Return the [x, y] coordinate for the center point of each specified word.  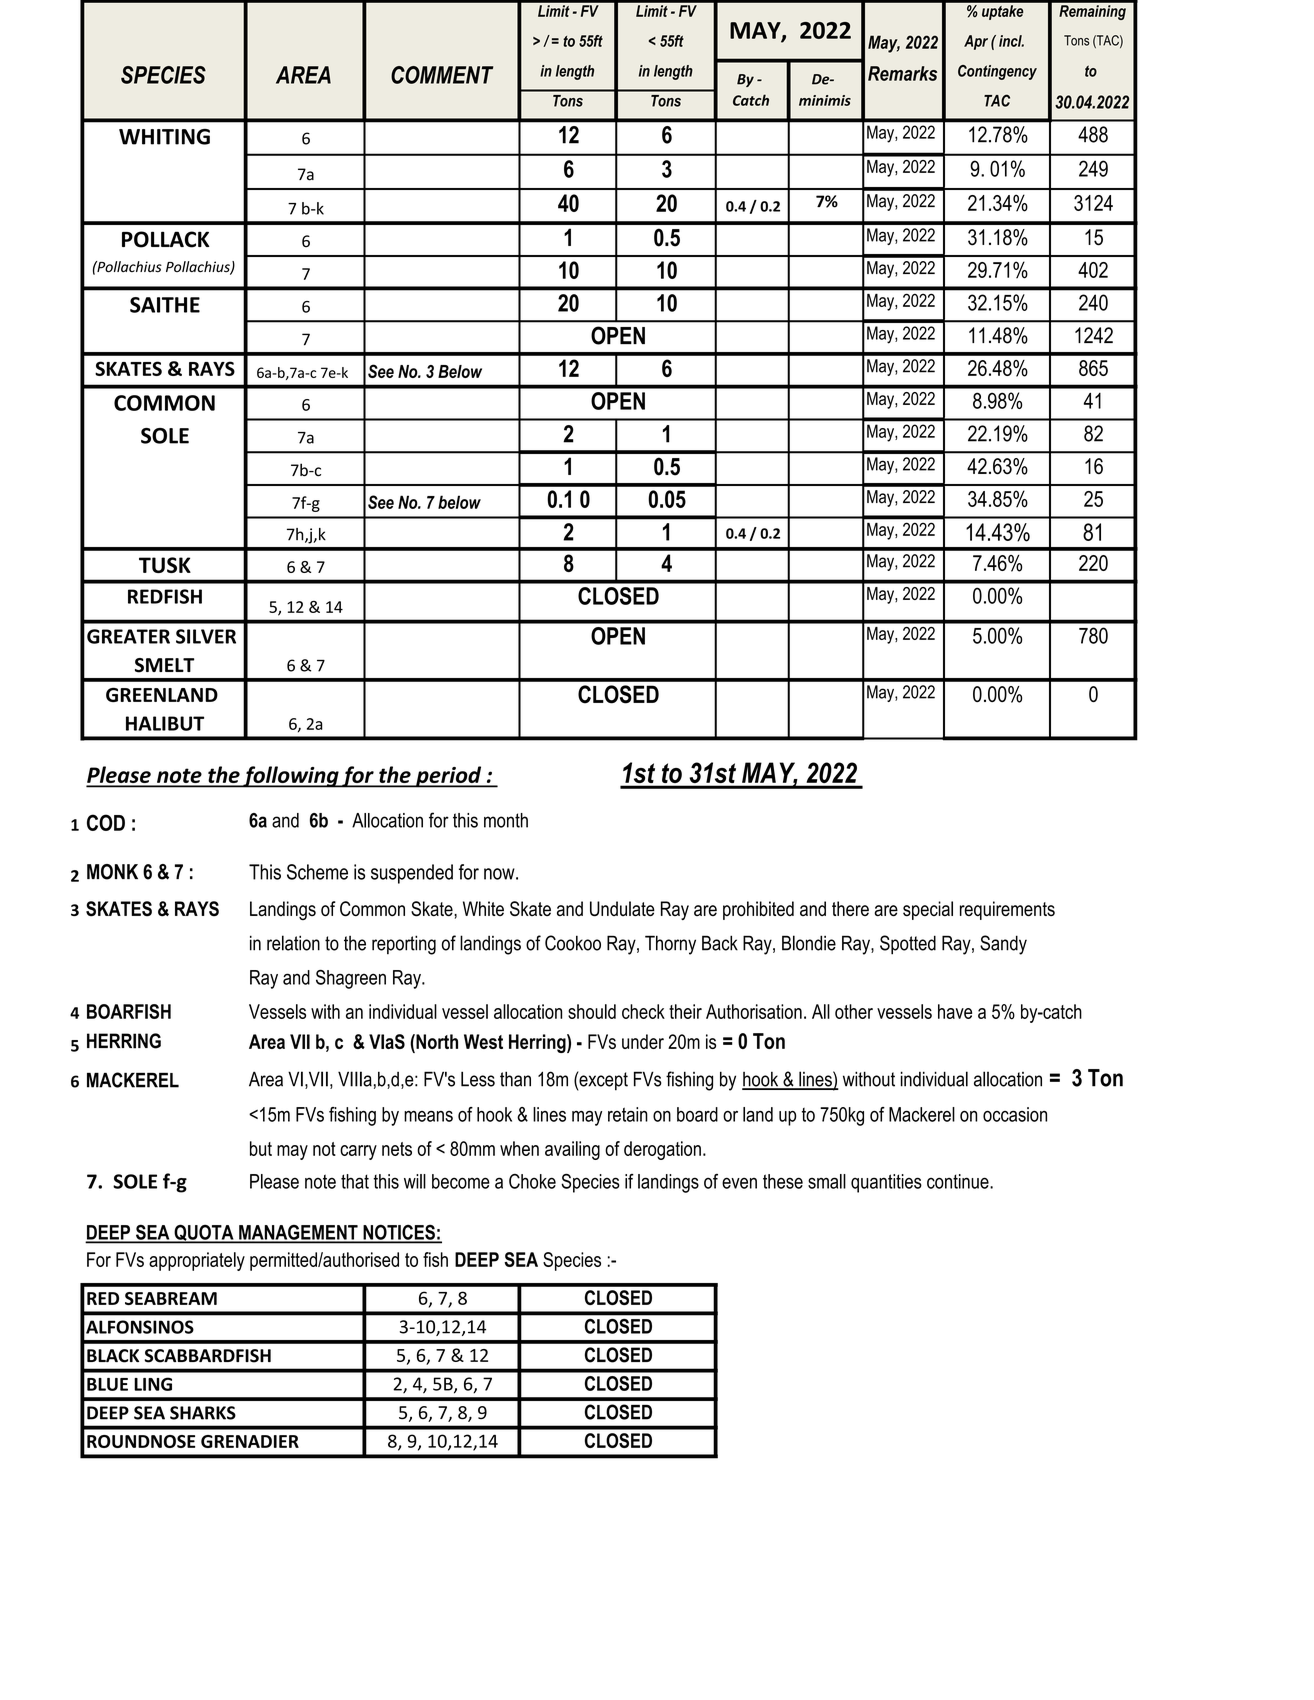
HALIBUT [165, 723]
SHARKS [203, 1413]
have [955, 1011]
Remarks [902, 73]
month [506, 820]
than [515, 1079]
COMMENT [442, 75]
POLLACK [166, 239]
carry [358, 1152]
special [928, 910]
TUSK [165, 565]
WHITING [164, 137]
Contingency [997, 72]
